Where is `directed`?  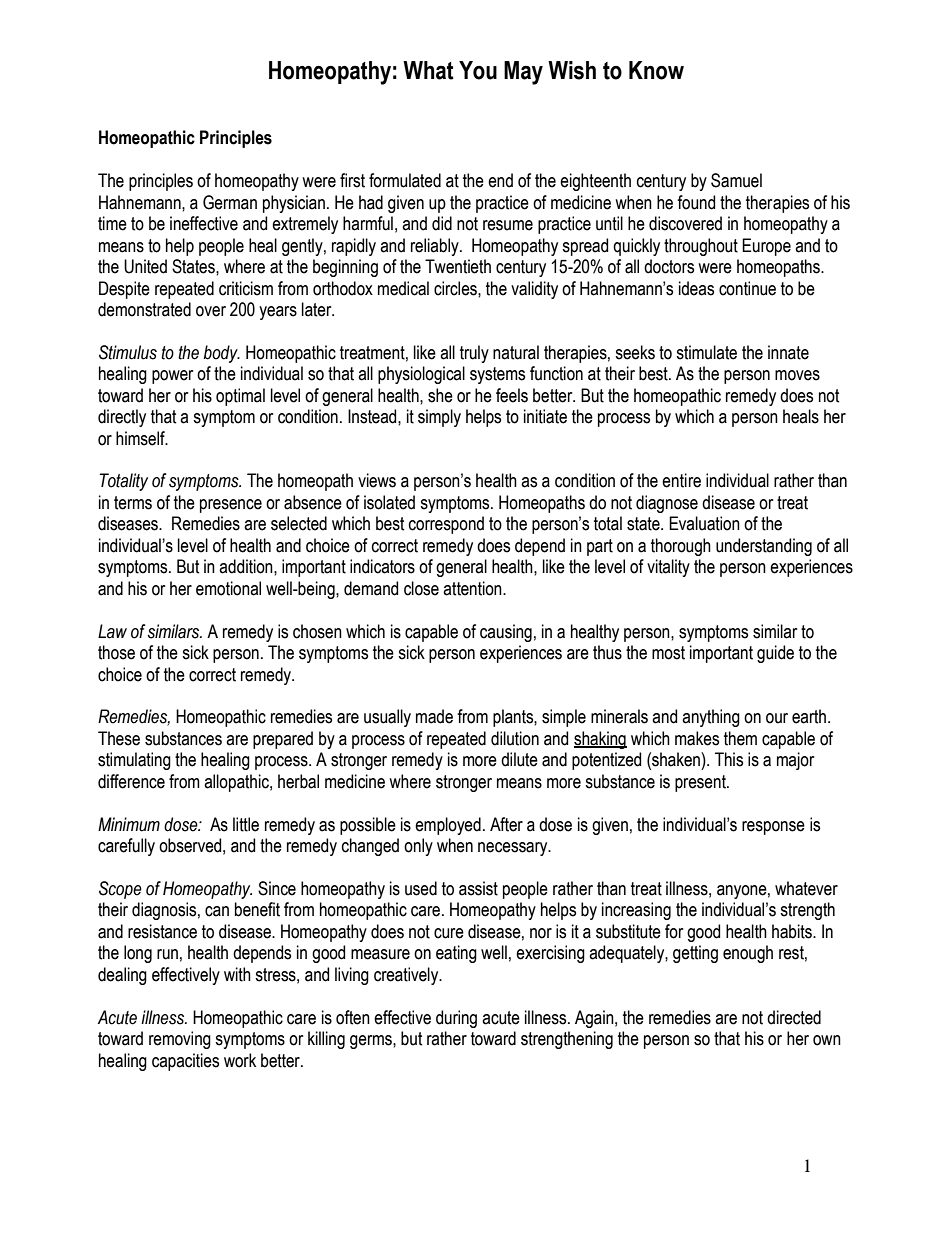
directed is located at coordinates (794, 1017).
